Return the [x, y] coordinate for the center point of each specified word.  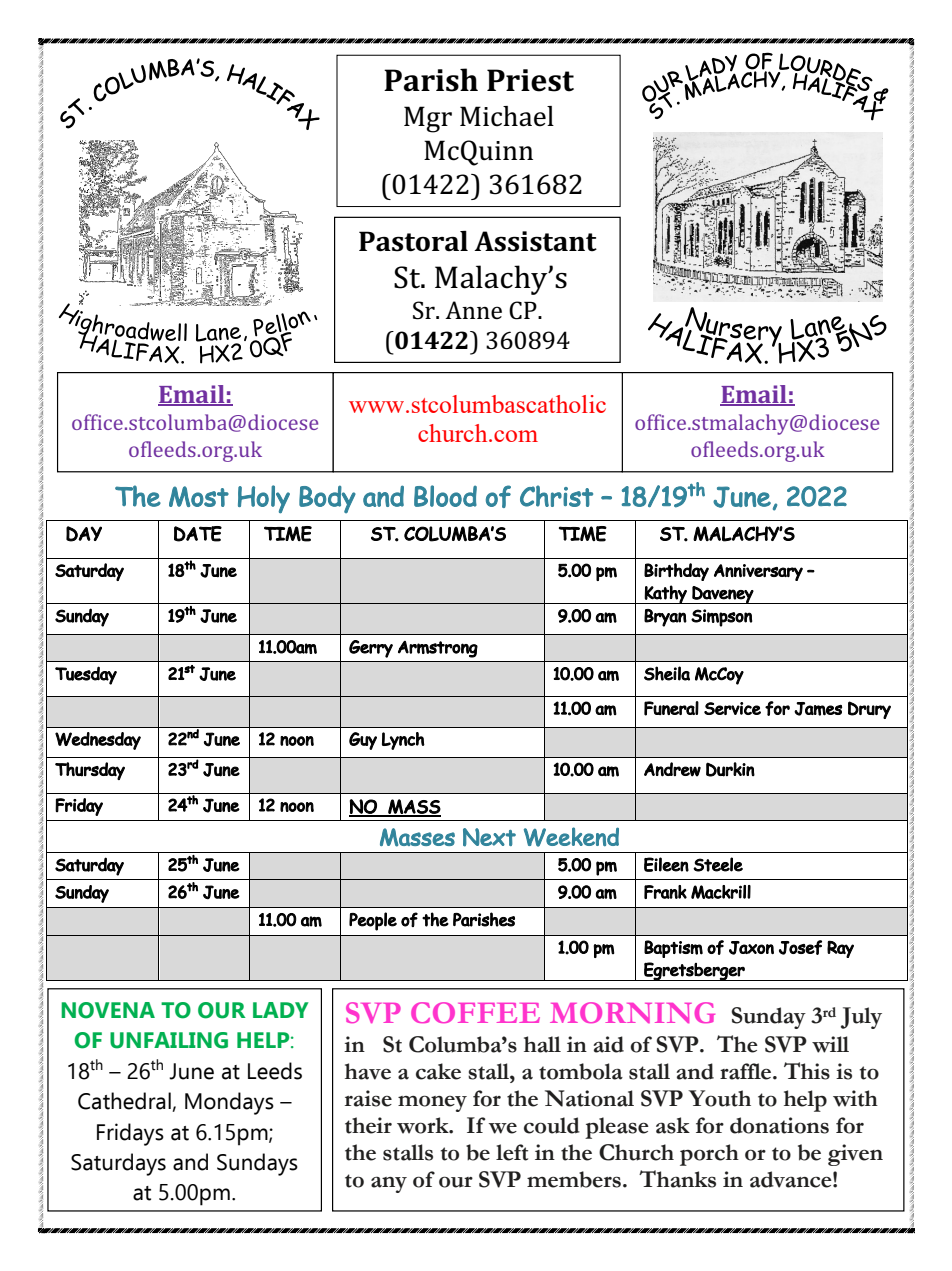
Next [489, 837]
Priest [530, 80]
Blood [445, 496]
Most [199, 496]
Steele [718, 864]
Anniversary [758, 572]
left [512, 1152]
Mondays [229, 1103]
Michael [507, 116]
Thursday [90, 771]
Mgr [428, 119]
